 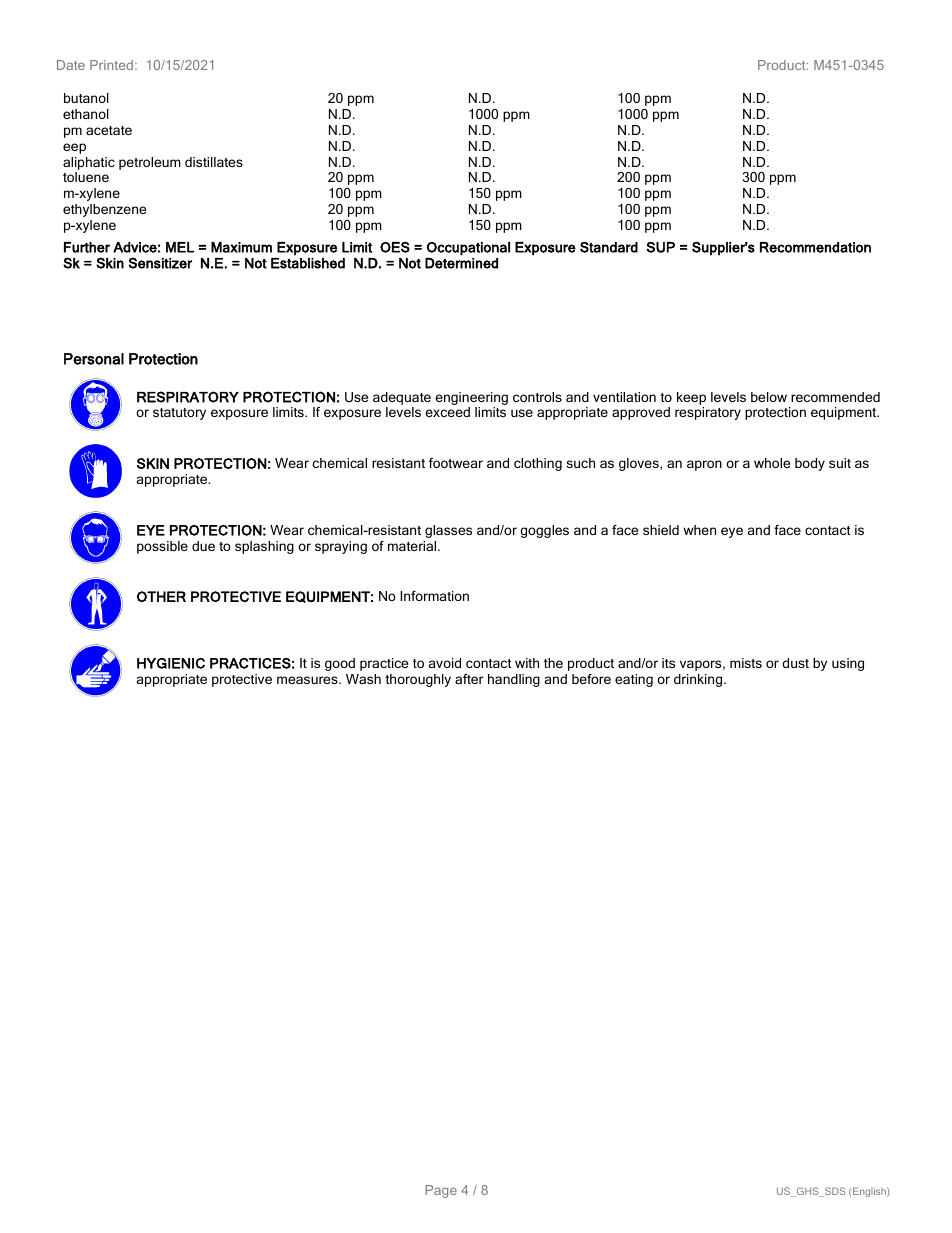 What do you see at coordinates (815, 247) in the screenshot?
I see `Recommendation` at bounding box center [815, 247].
